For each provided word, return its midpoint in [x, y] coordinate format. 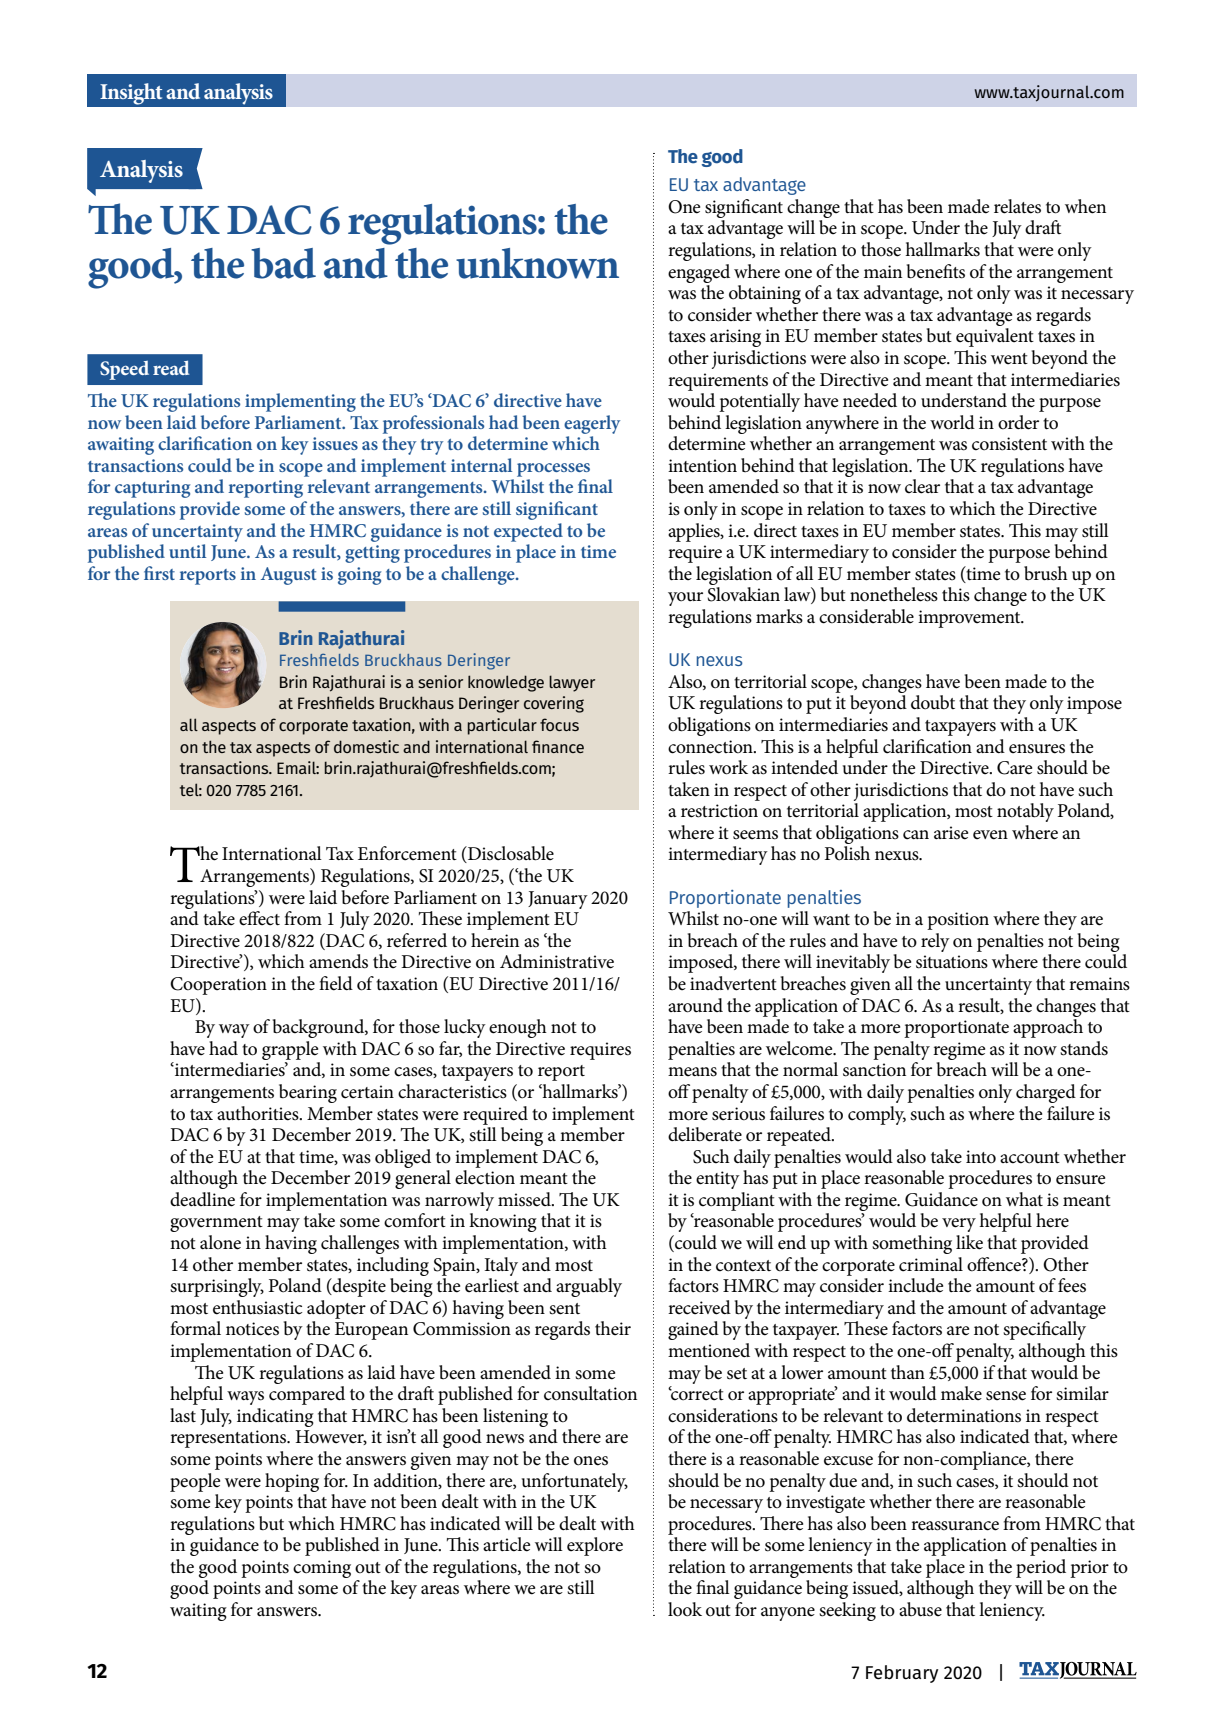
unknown [537, 263]
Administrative [557, 961]
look [685, 1609]
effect [259, 918]
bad [283, 263]
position [958, 921]
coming [322, 1569]
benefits [936, 271]
